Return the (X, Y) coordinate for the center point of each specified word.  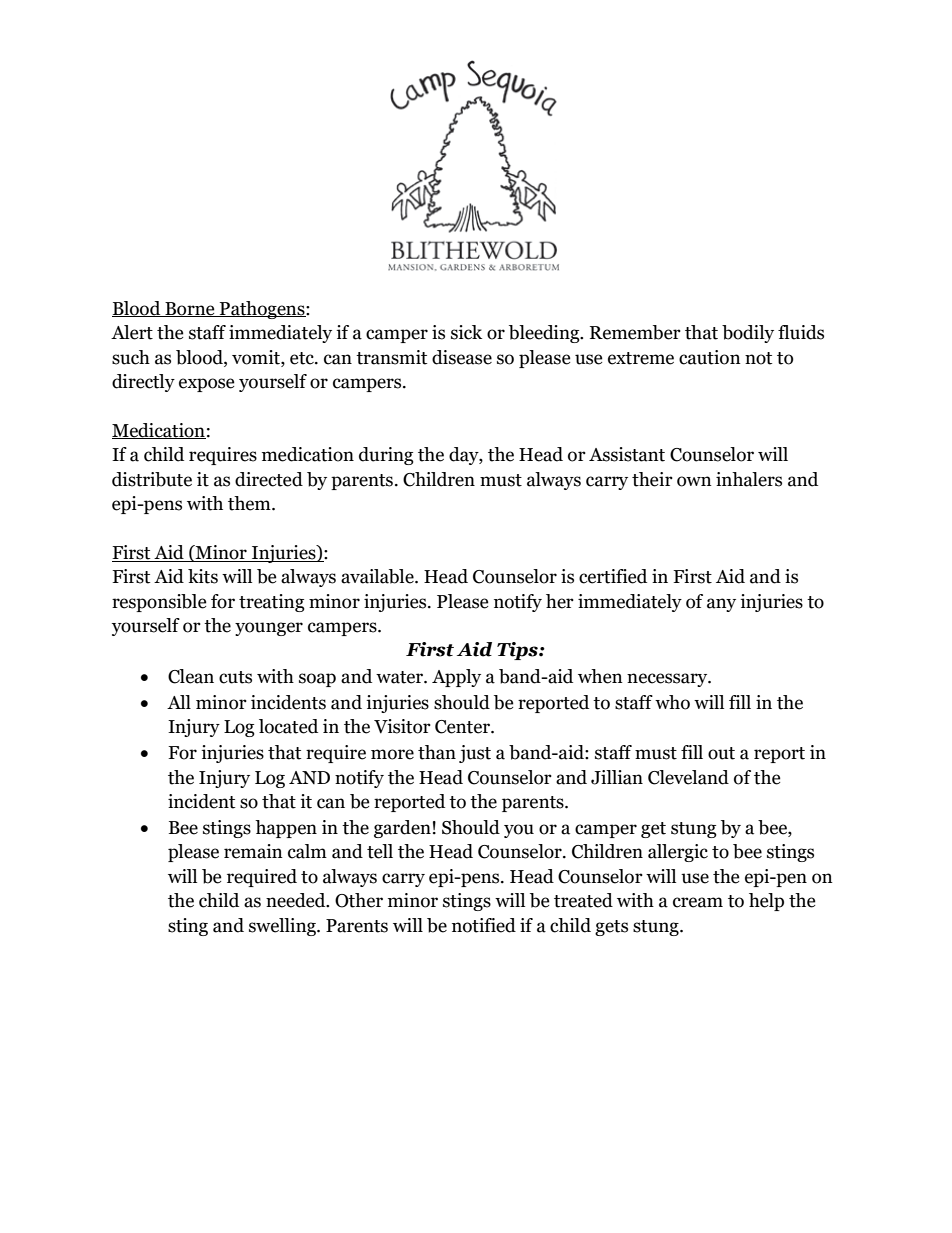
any (721, 605)
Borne (190, 309)
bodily (748, 334)
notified (484, 925)
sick (466, 332)
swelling (283, 927)
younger (269, 629)
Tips (518, 651)
